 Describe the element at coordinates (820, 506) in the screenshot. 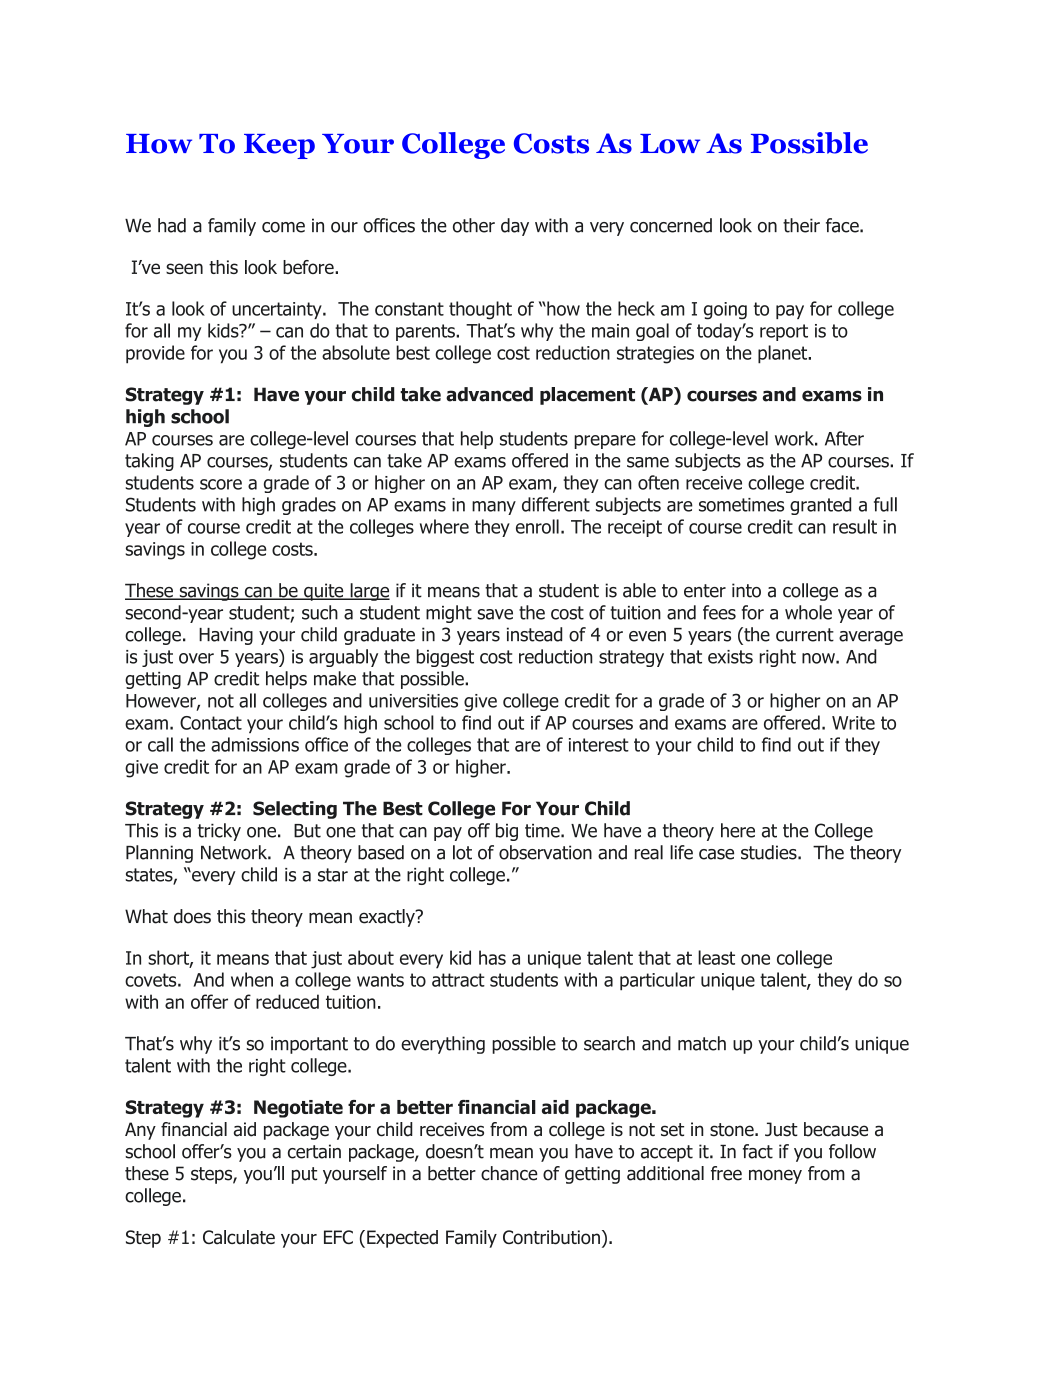

I see `granted` at that location.
